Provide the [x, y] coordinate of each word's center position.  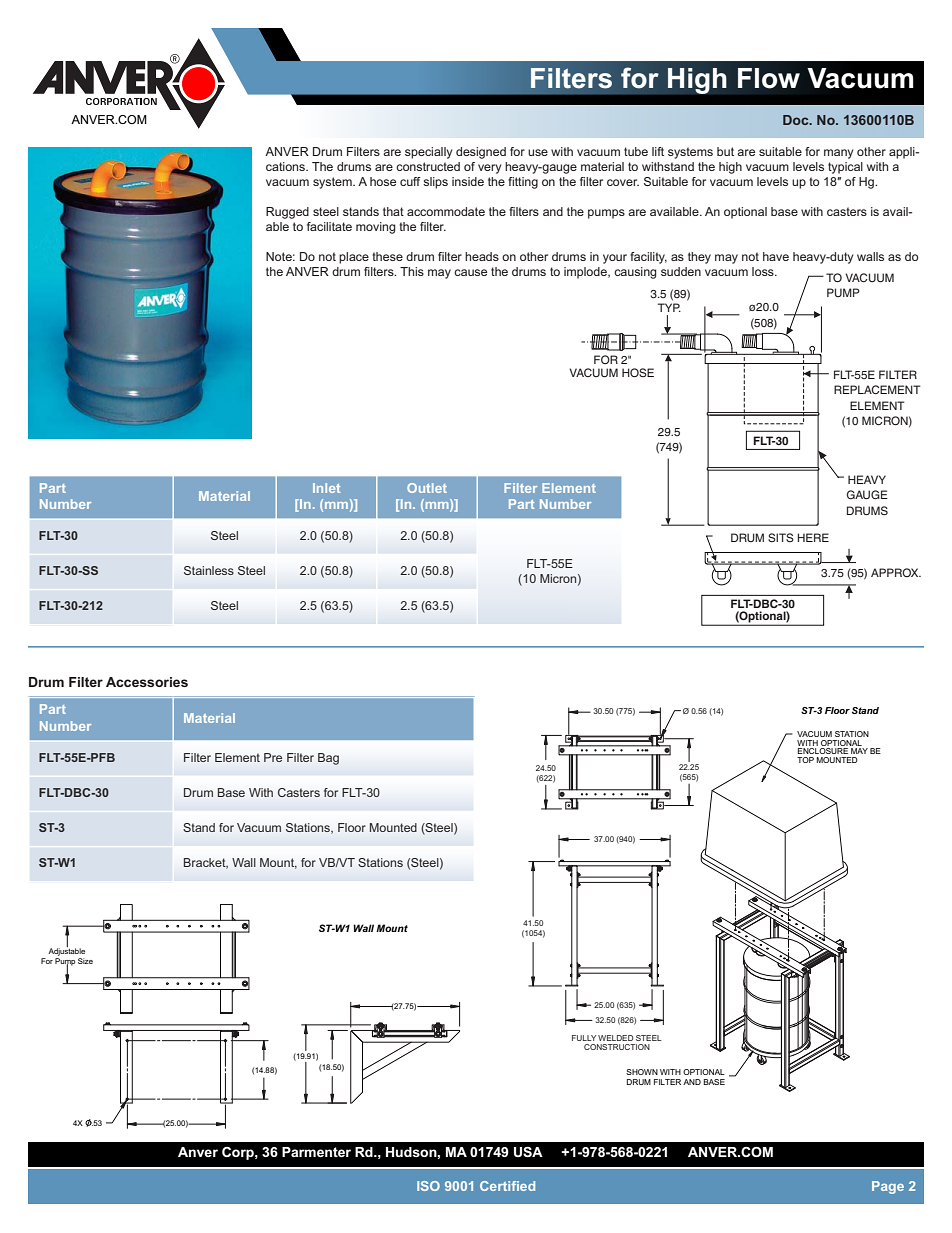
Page [888, 1187]
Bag [328, 759]
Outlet [427, 488]
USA [528, 1151]
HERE [813, 537]
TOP [805, 760]
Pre [273, 757]
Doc [797, 120]
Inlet [326, 488]
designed [481, 153]
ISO [428, 1186]
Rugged [287, 213]
